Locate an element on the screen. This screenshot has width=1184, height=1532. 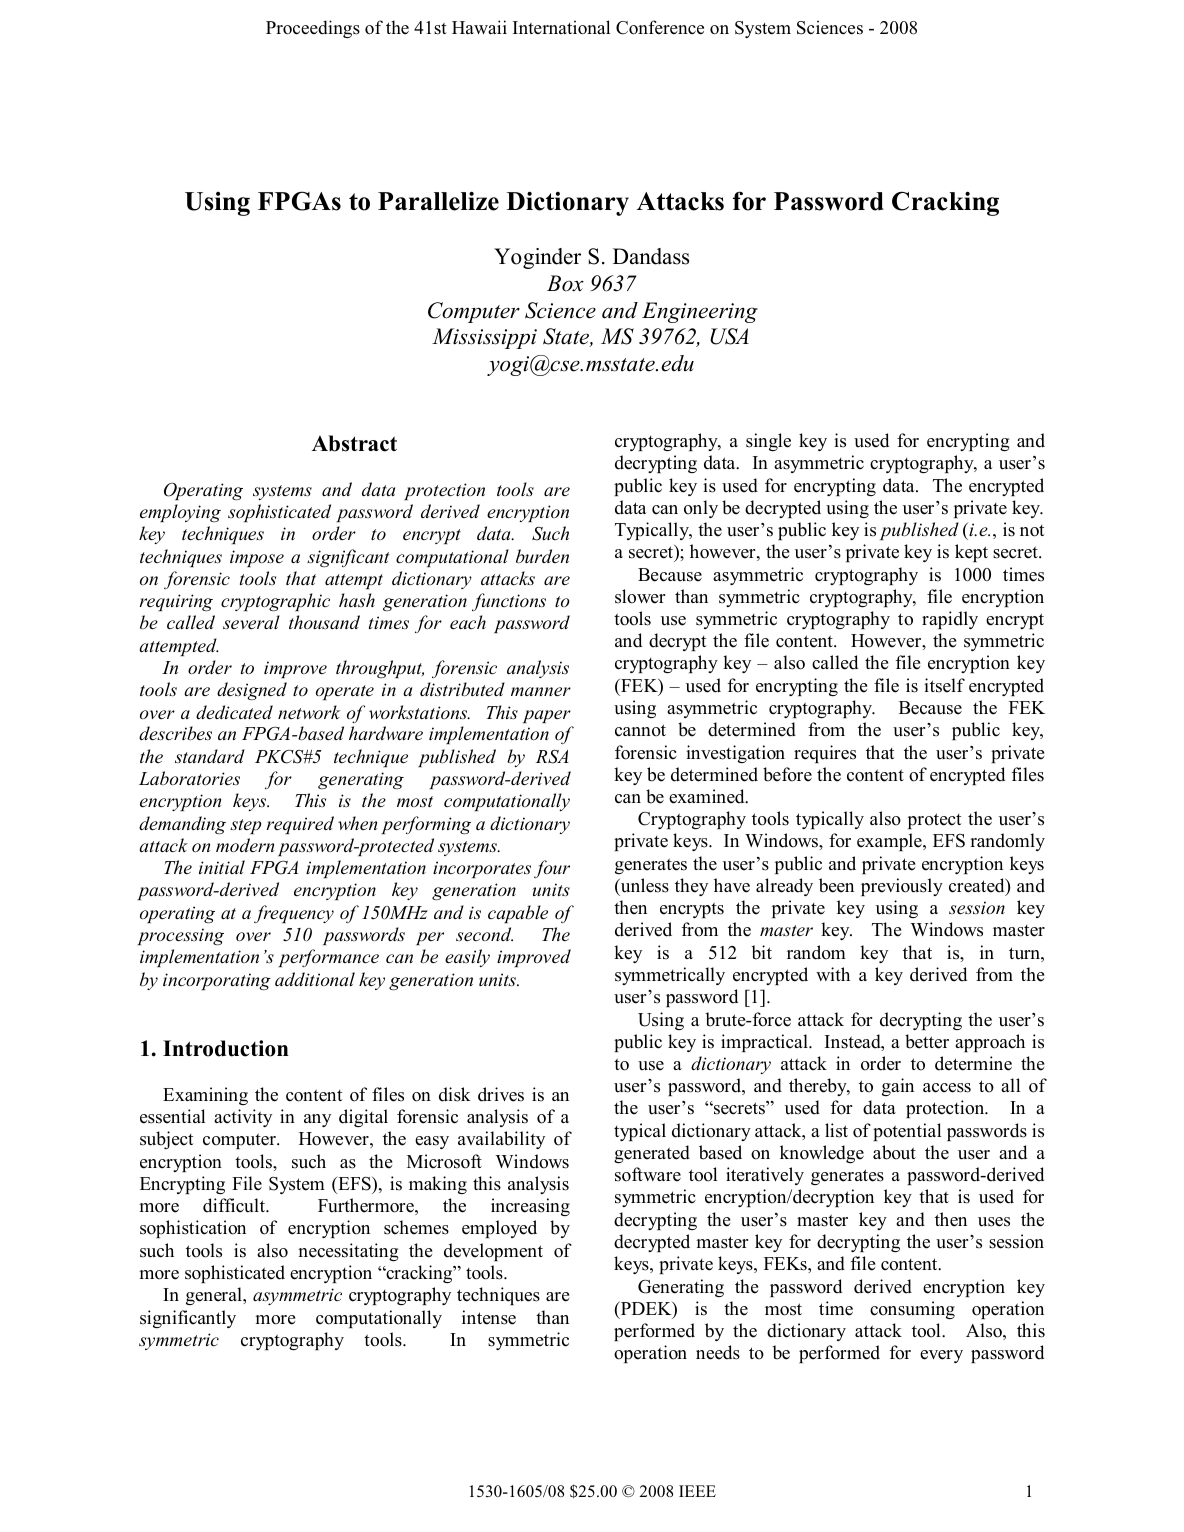
impose is located at coordinates (257, 558).
